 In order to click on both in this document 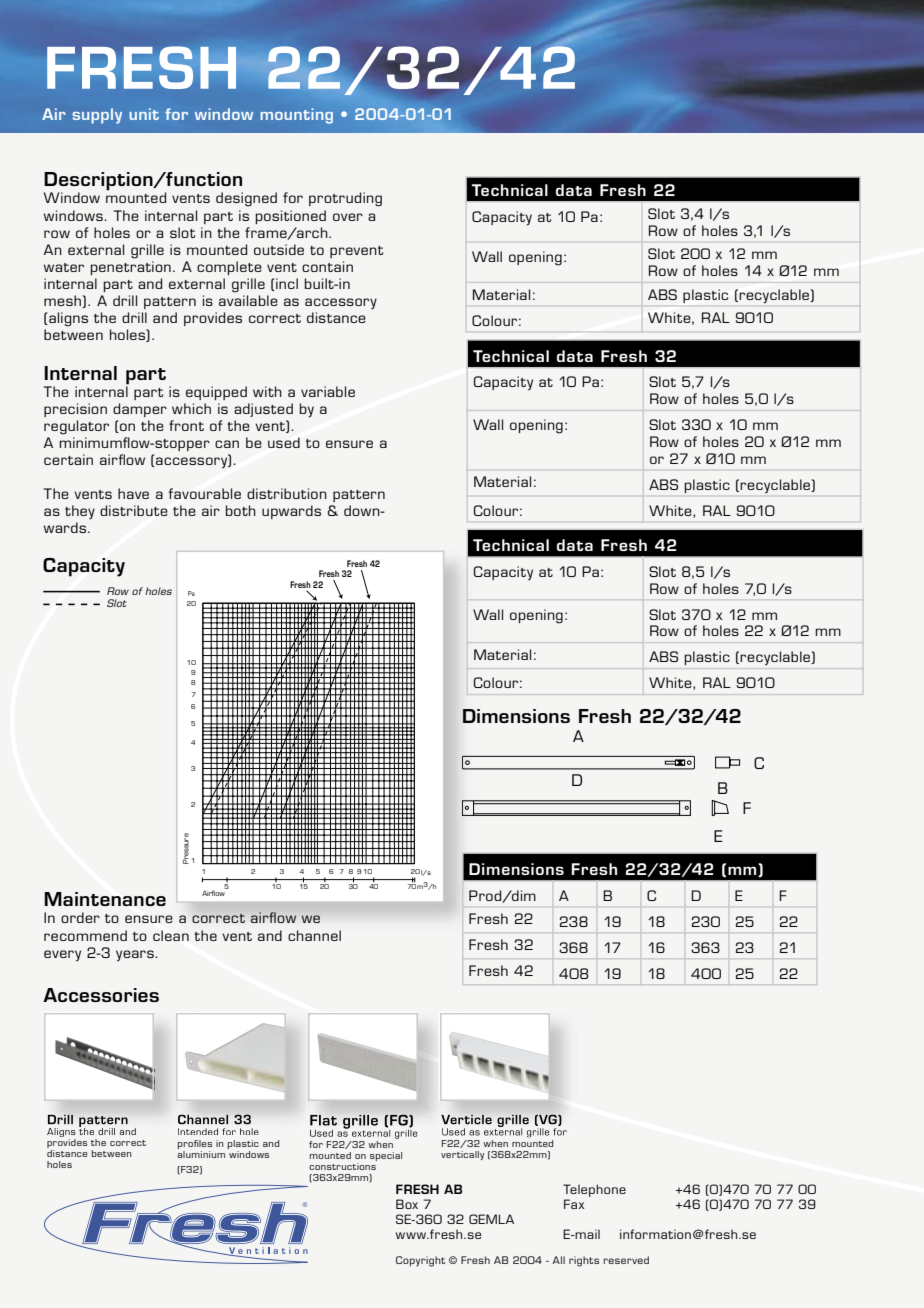, I will do `click(241, 510)`.
